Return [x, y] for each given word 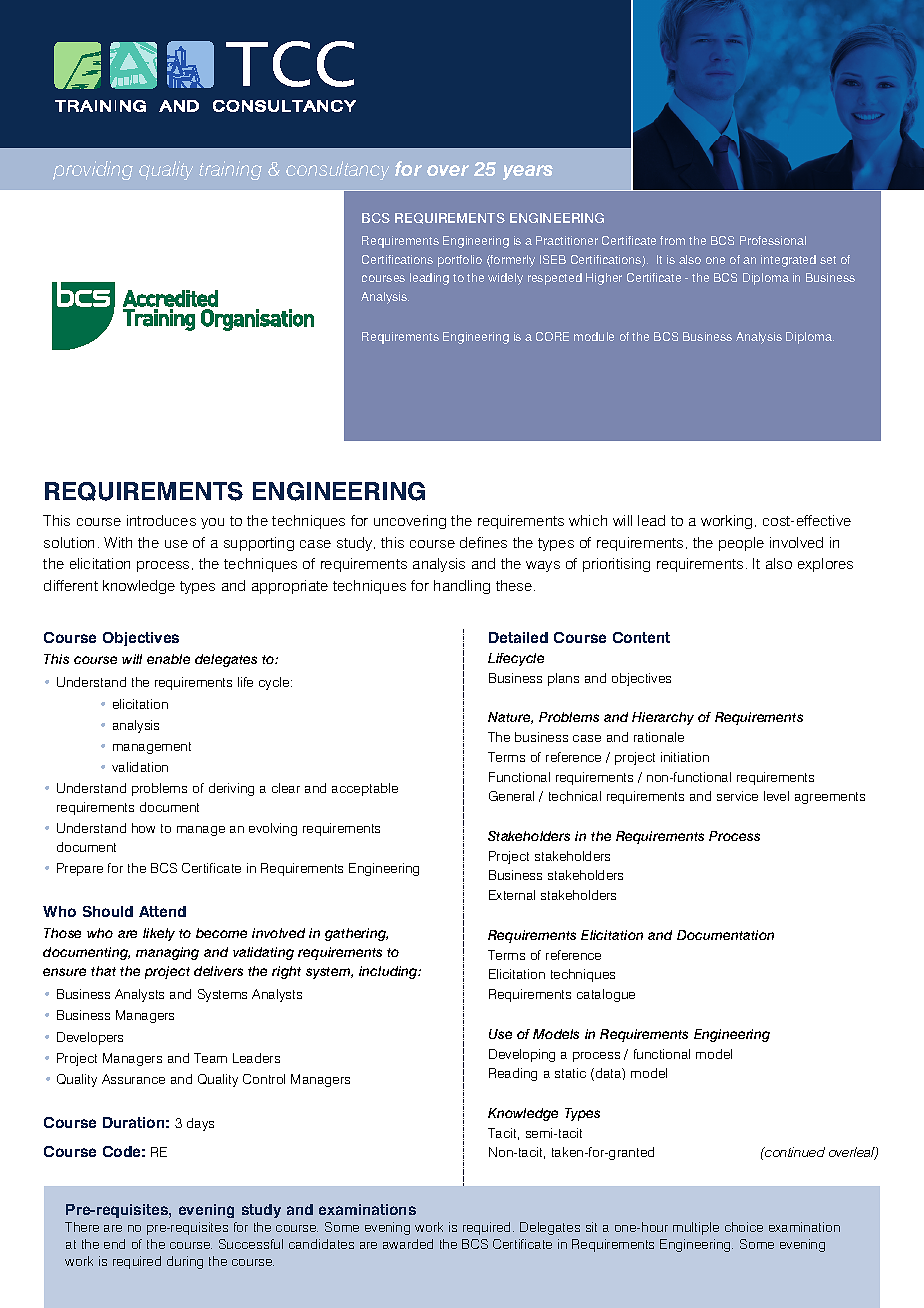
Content [641, 637]
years [528, 172]
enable [168, 659]
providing [93, 170]
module [594, 336]
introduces [161, 520]
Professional [773, 240]
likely [159, 934]
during [185, 1262]
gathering [356, 934]
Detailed [518, 637]
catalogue [606, 995]
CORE [552, 336]
